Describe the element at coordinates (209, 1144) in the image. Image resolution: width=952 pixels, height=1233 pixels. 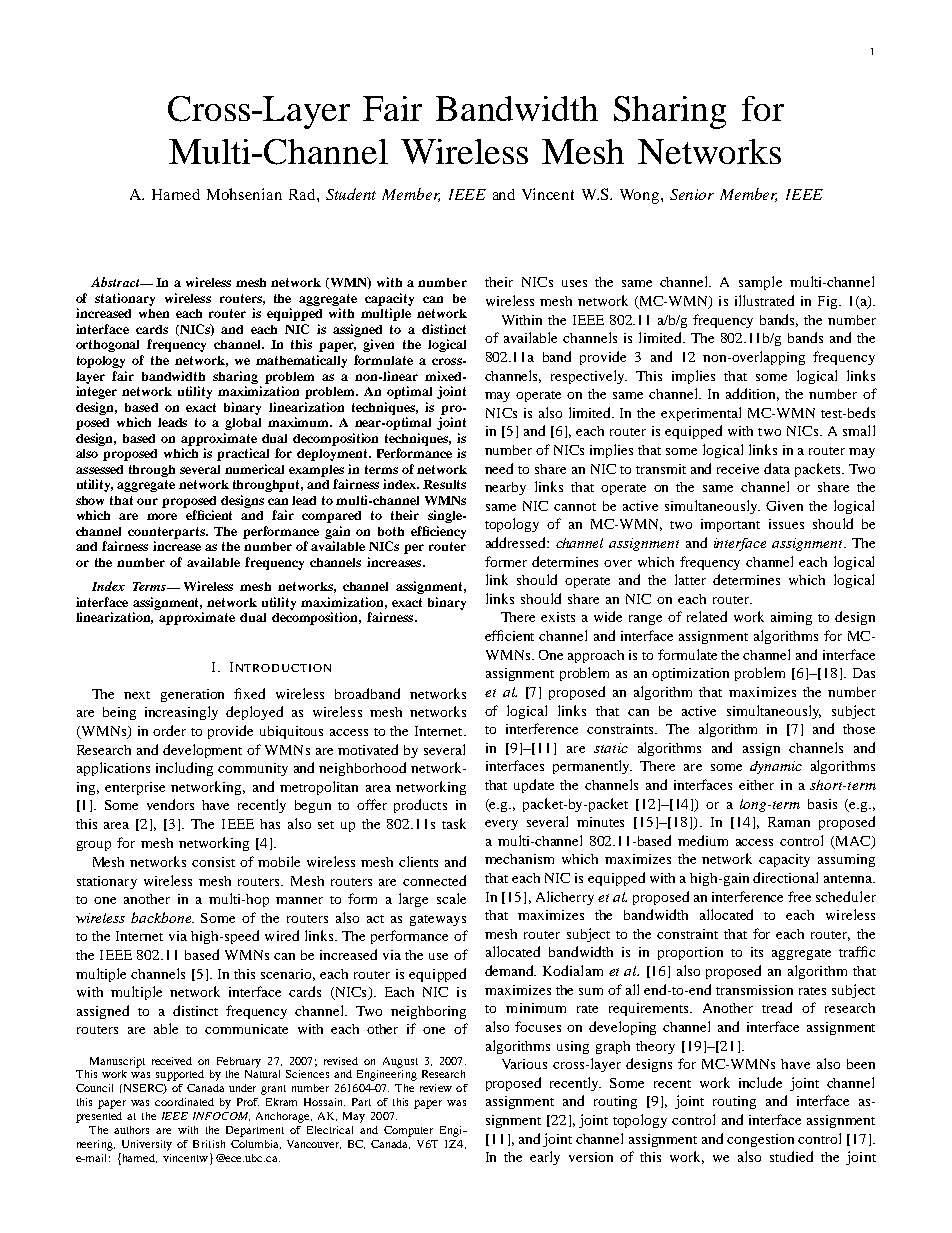
I see `British` at that location.
